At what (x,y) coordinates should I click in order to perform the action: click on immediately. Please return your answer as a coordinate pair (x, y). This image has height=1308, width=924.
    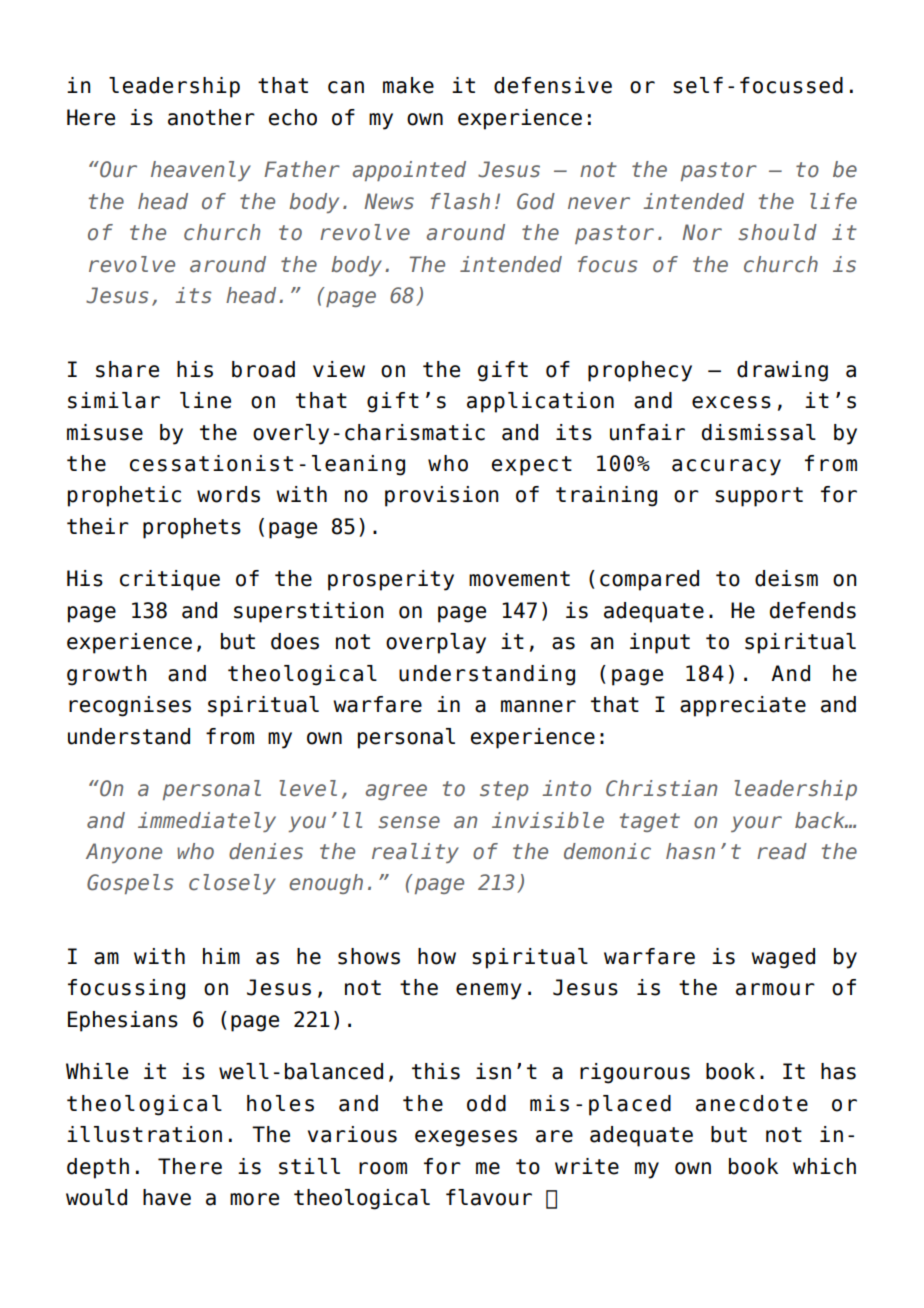
    Looking at the image, I should click on (207, 822).
